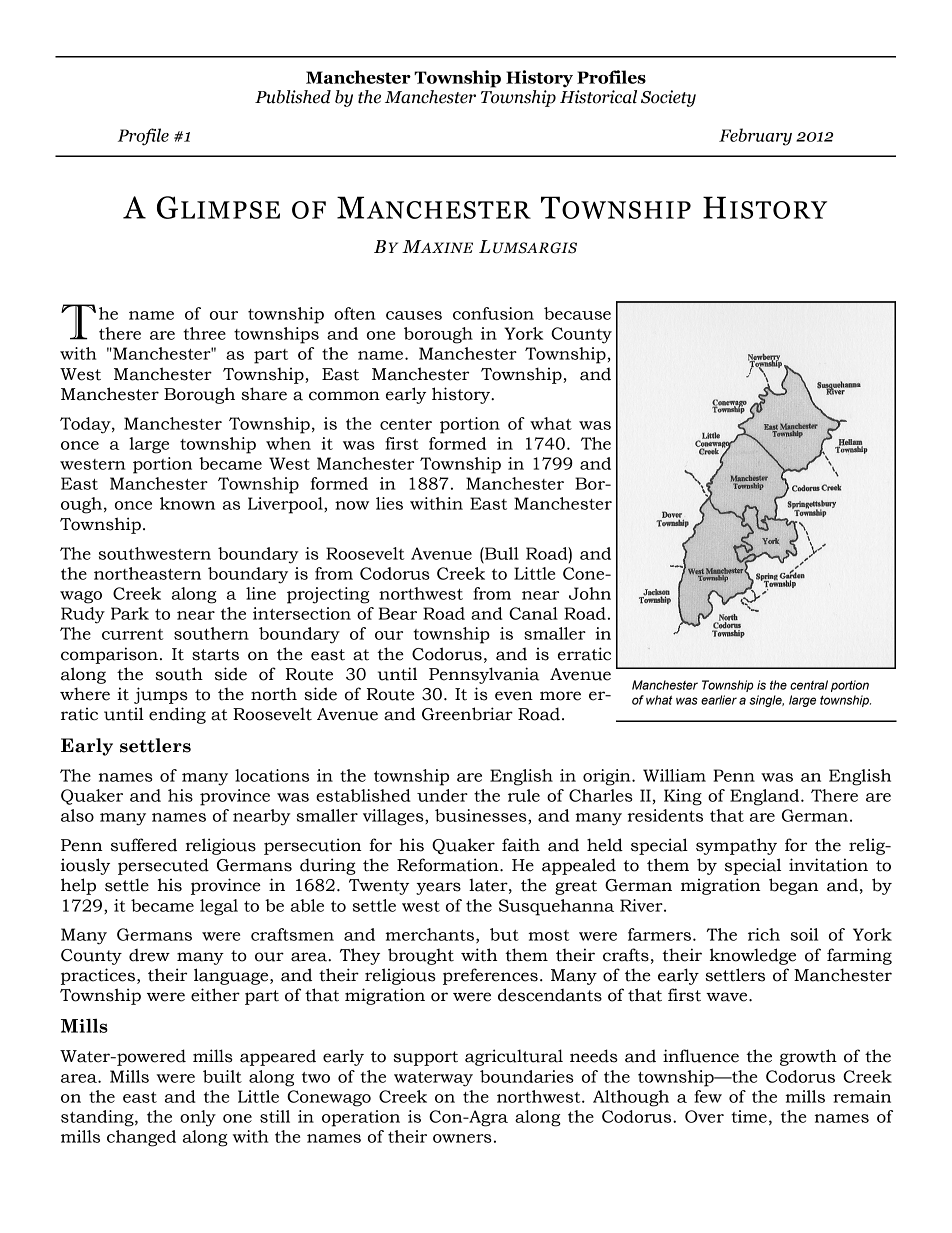 The image size is (952, 1233). What do you see at coordinates (764, 934) in the screenshot?
I see `rich` at bounding box center [764, 934].
